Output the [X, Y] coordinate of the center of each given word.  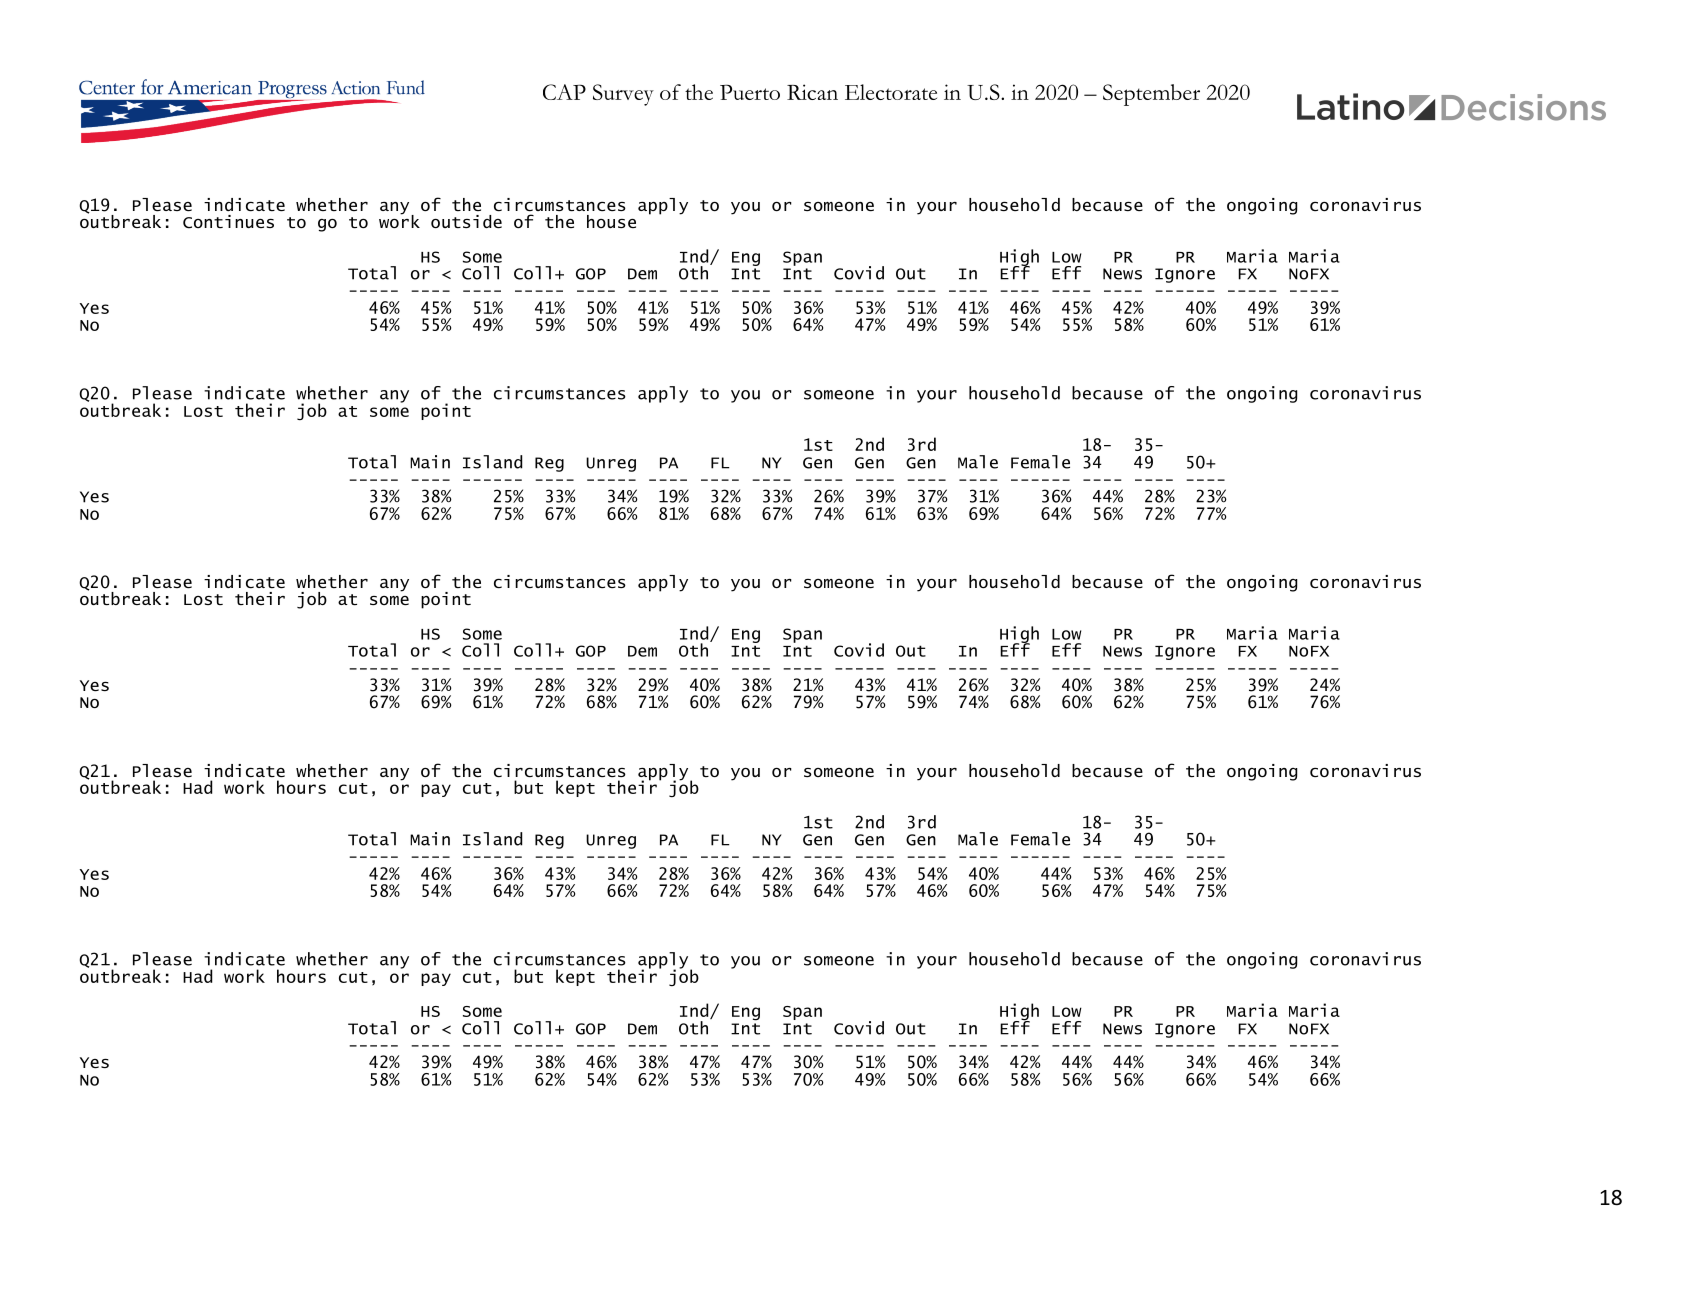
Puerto [750, 92]
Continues [228, 222]
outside [466, 221]
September [1151, 95]
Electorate [891, 92]
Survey [623, 95]
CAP [564, 92]
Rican [812, 92]
